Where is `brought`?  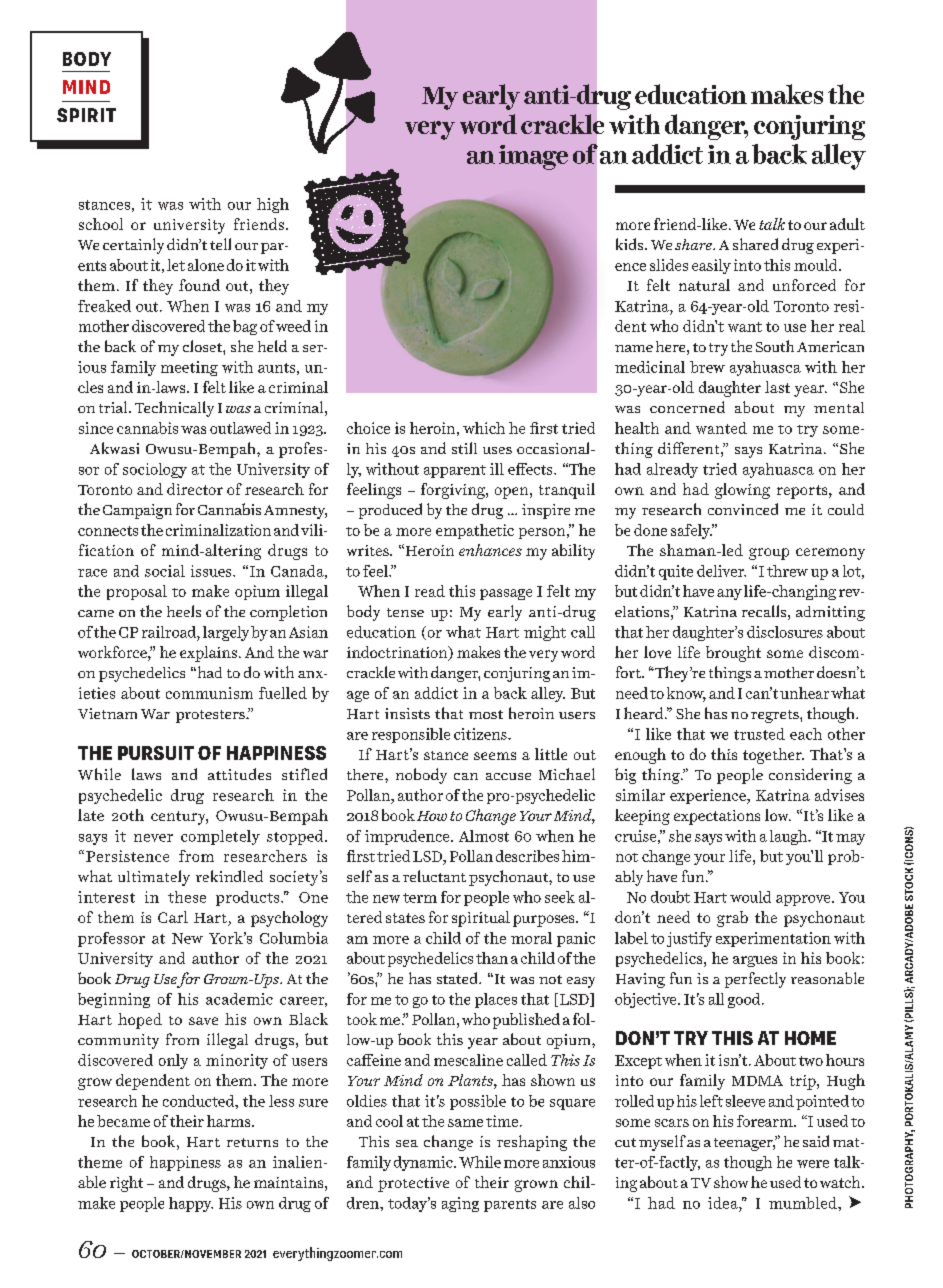 brought is located at coordinates (733, 654).
